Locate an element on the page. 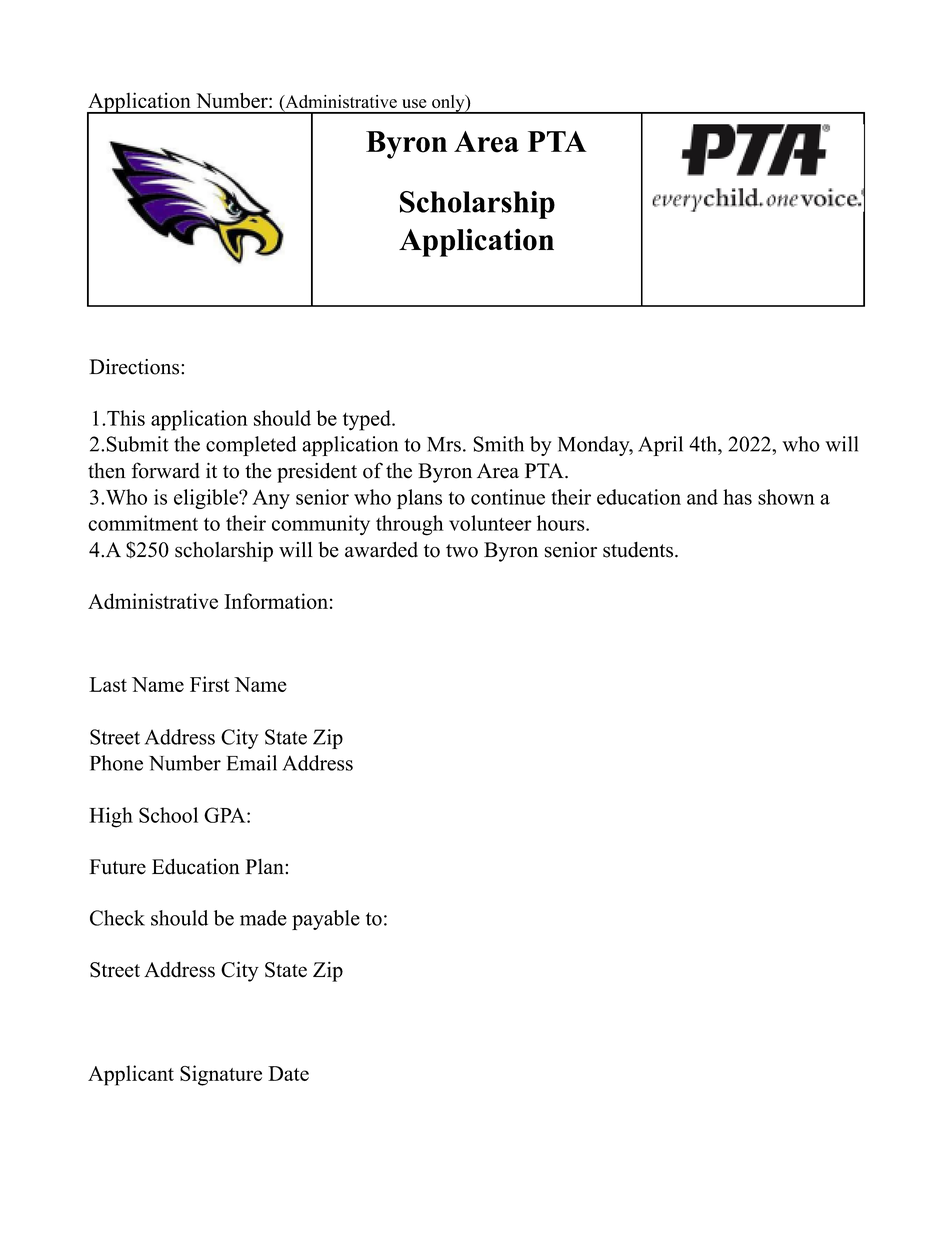 This image has width=952, height=1233. two is located at coordinates (462, 551).
